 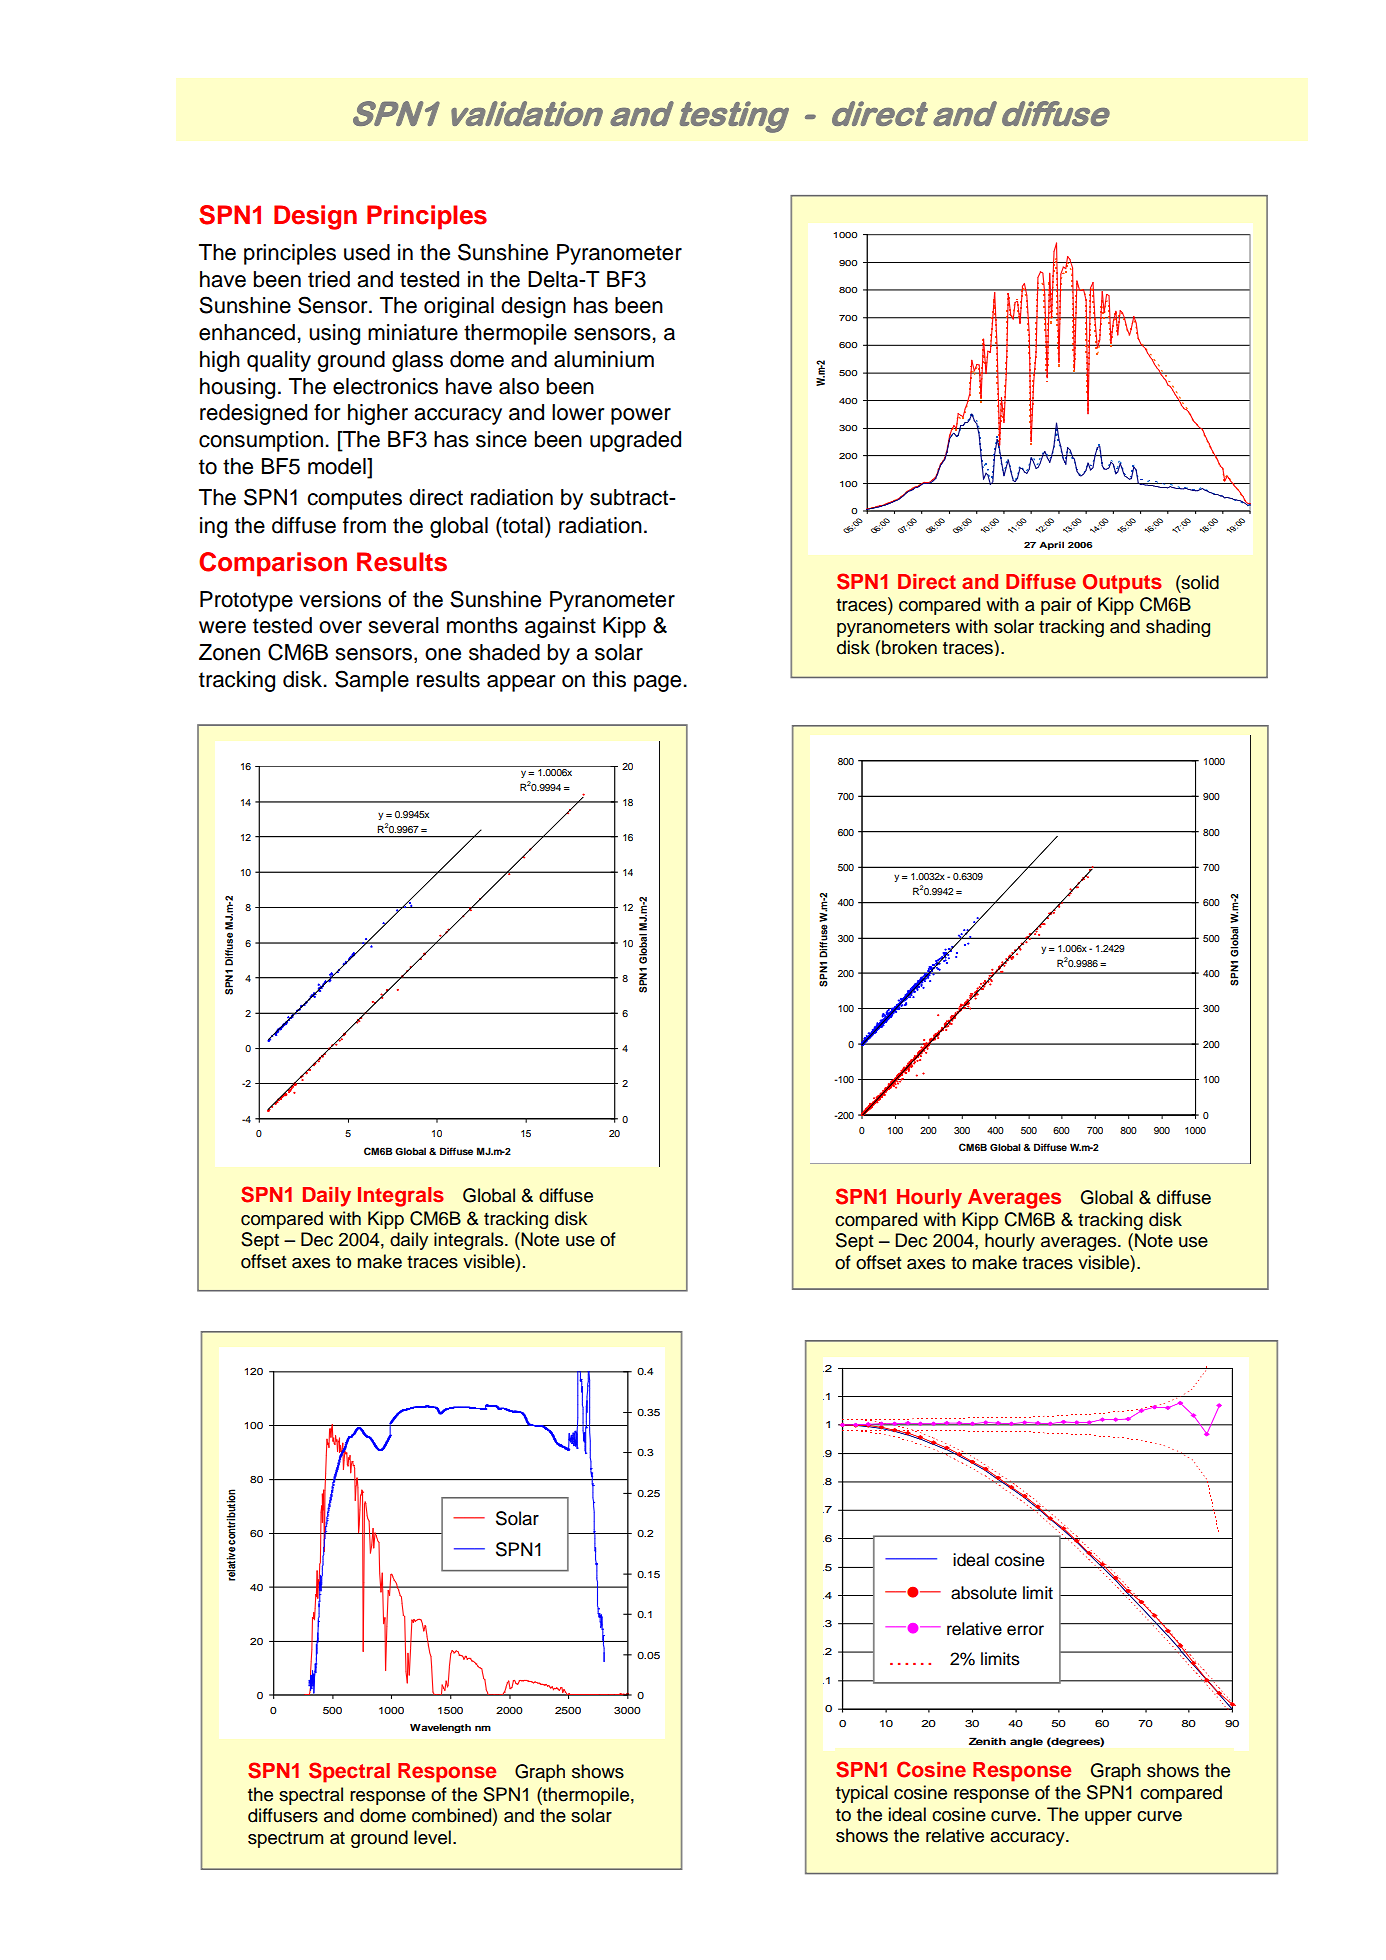 What do you see at coordinates (604, 359) in the document?
I see `aluminium` at bounding box center [604, 359].
